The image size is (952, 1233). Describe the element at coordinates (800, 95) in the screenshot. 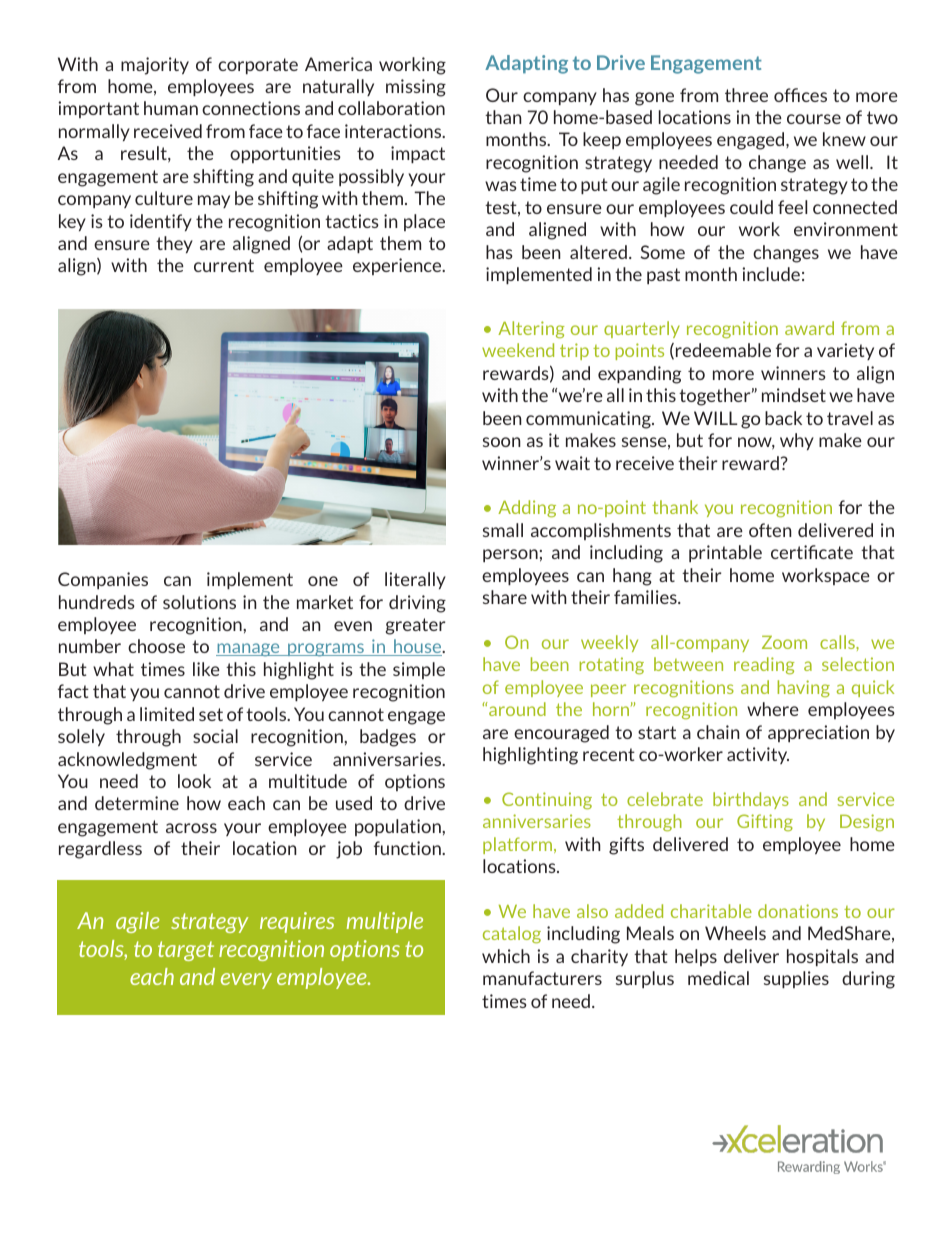

I see `offices` at that location.
